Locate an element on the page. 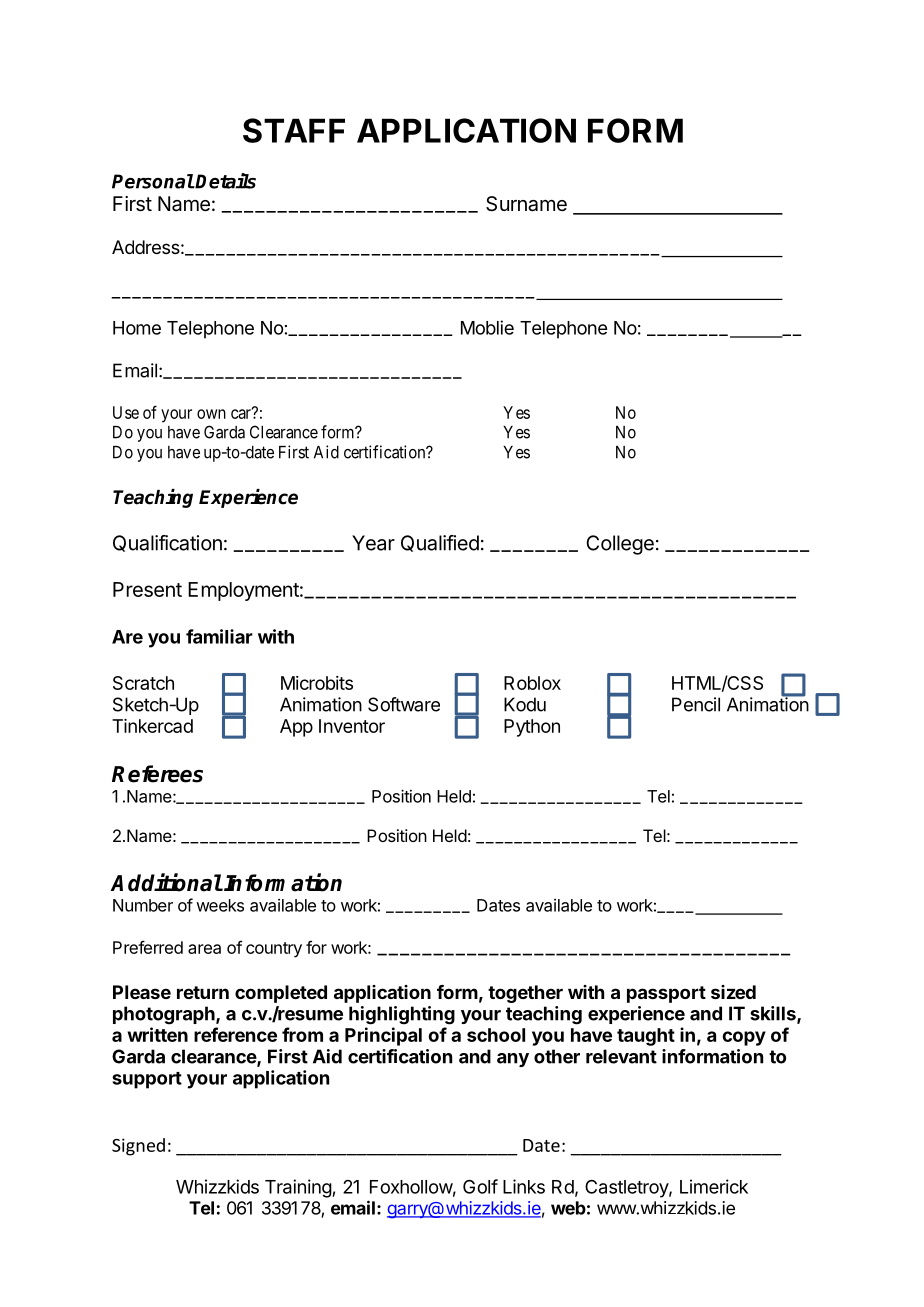  Details is located at coordinates (225, 181).
